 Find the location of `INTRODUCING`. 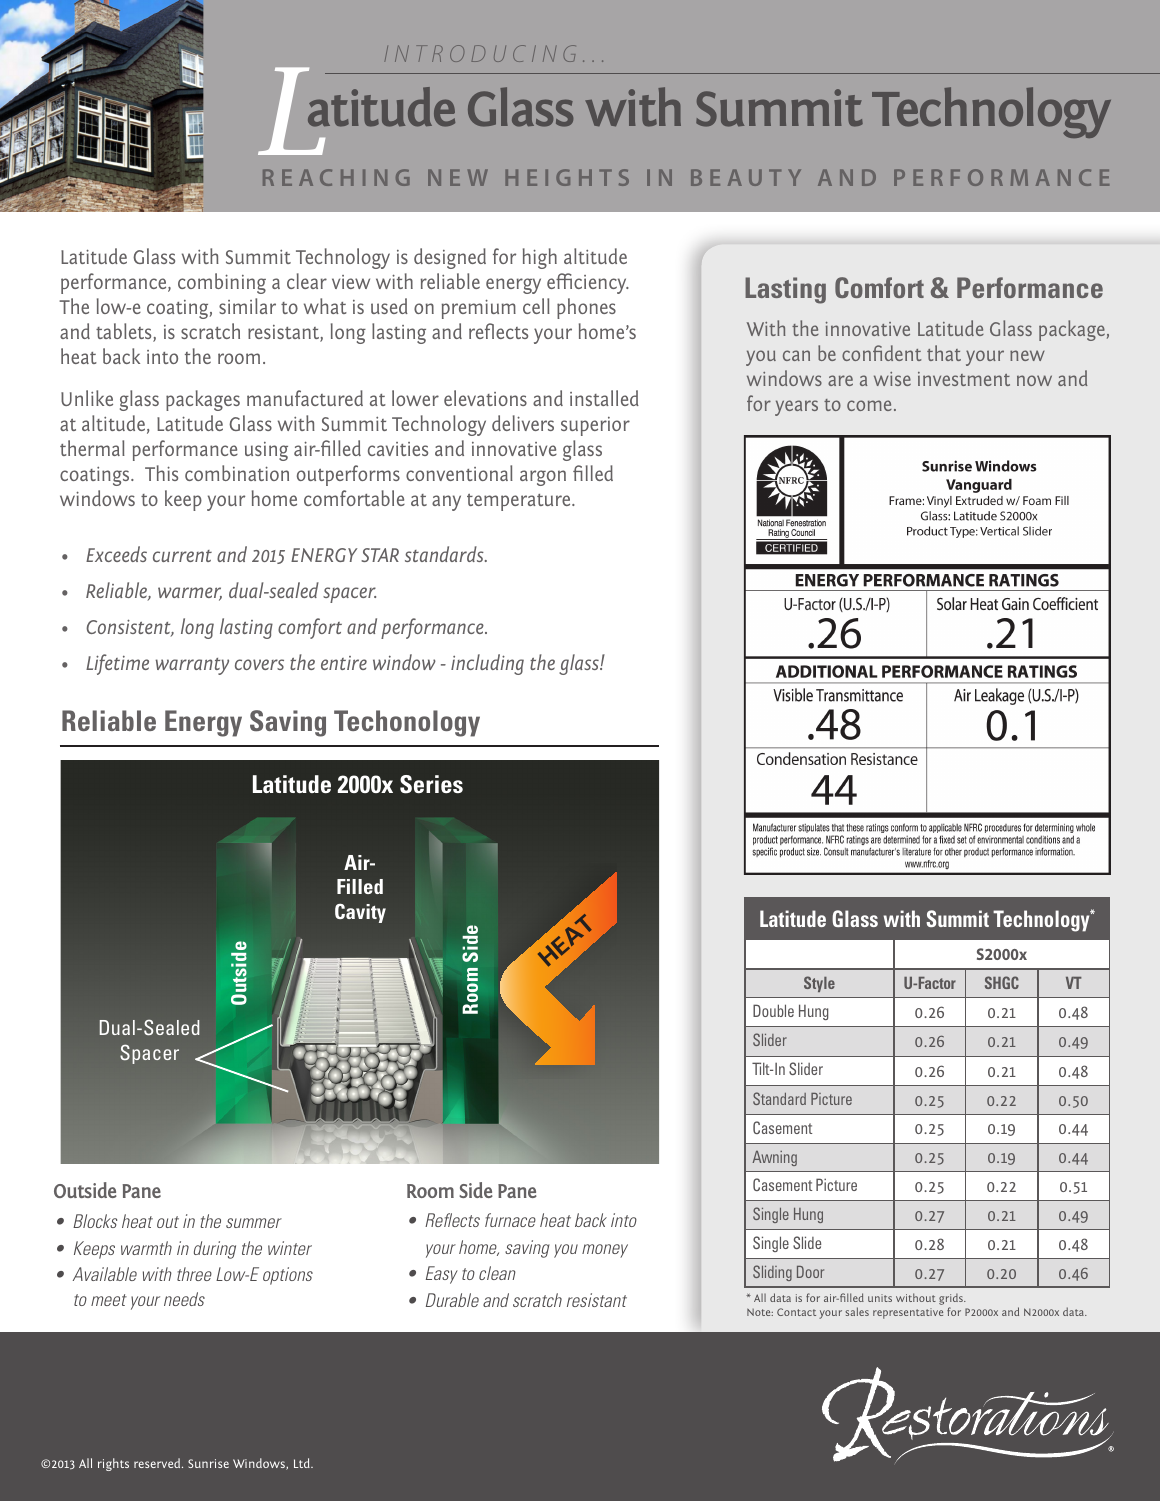

INTRODUCING is located at coordinates (480, 53).
